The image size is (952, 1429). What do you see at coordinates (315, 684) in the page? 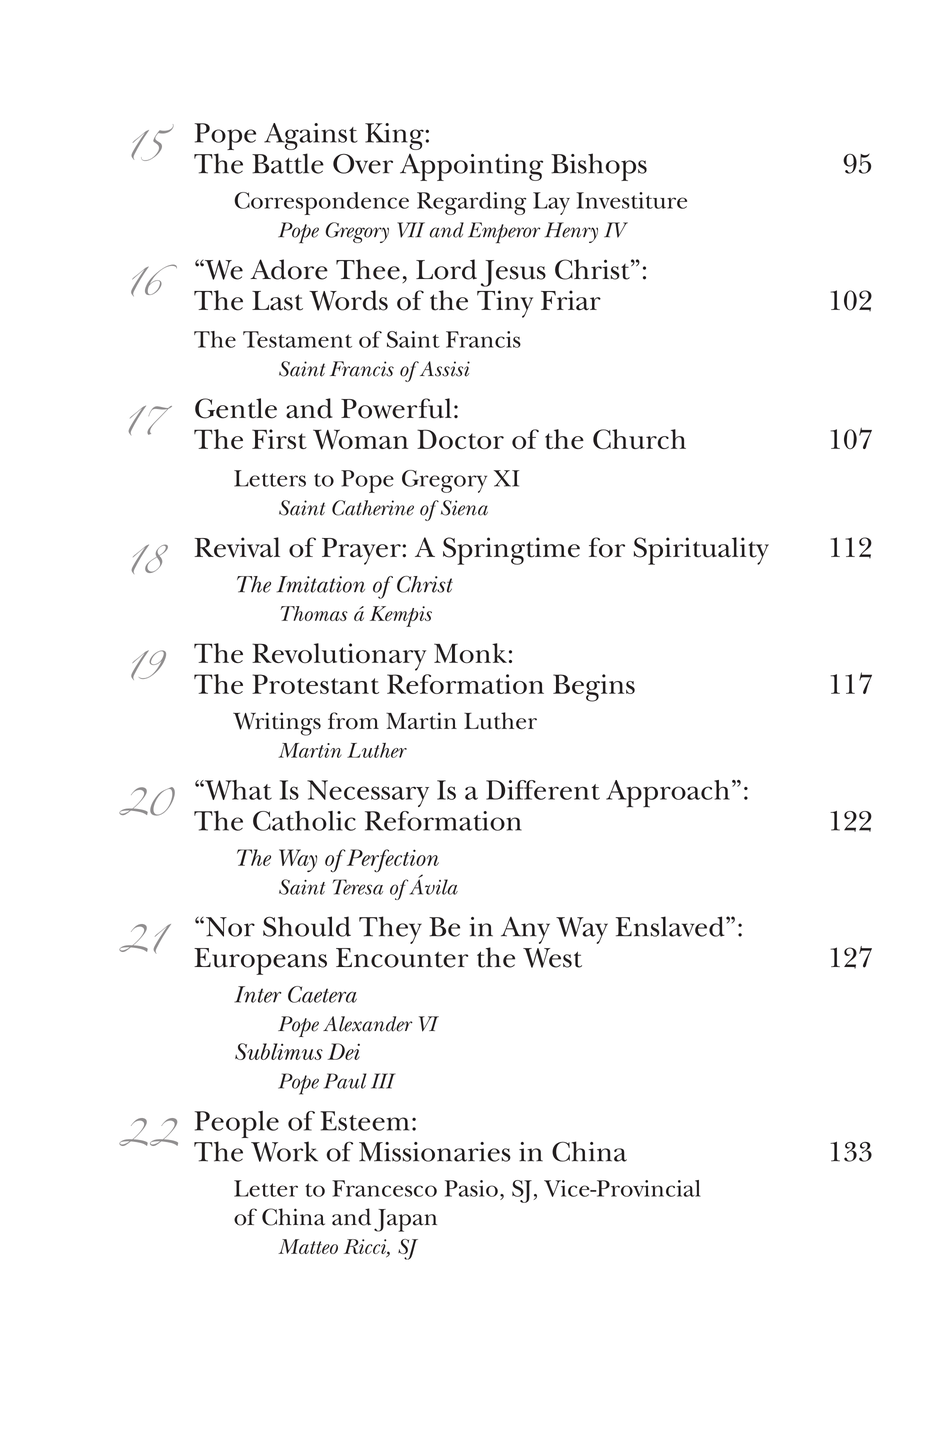
I see `Protestant` at bounding box center [315, 684].
